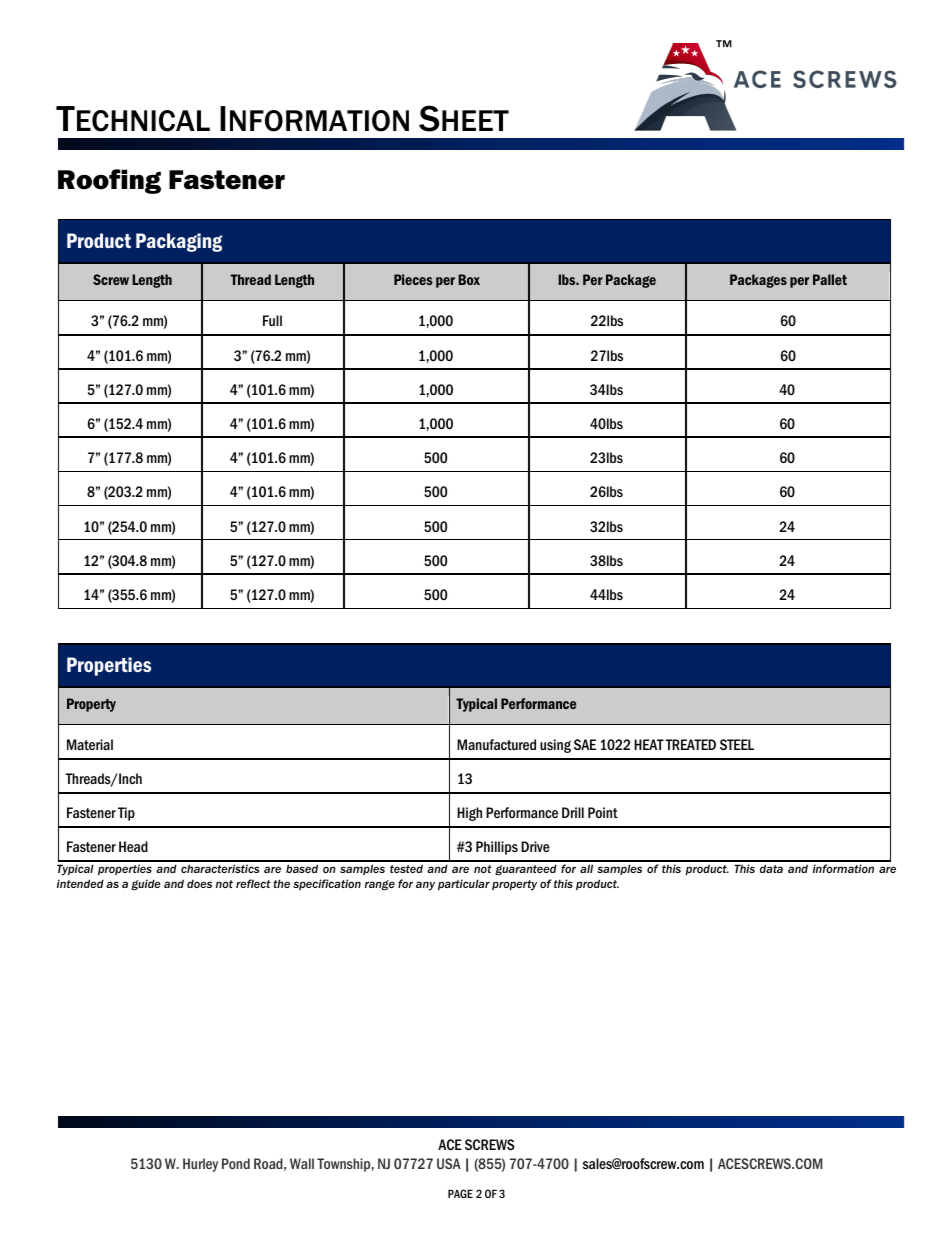  Describe the element at coordinates (460, 1193) in the screenshot. I see `PAGE` at that location.
